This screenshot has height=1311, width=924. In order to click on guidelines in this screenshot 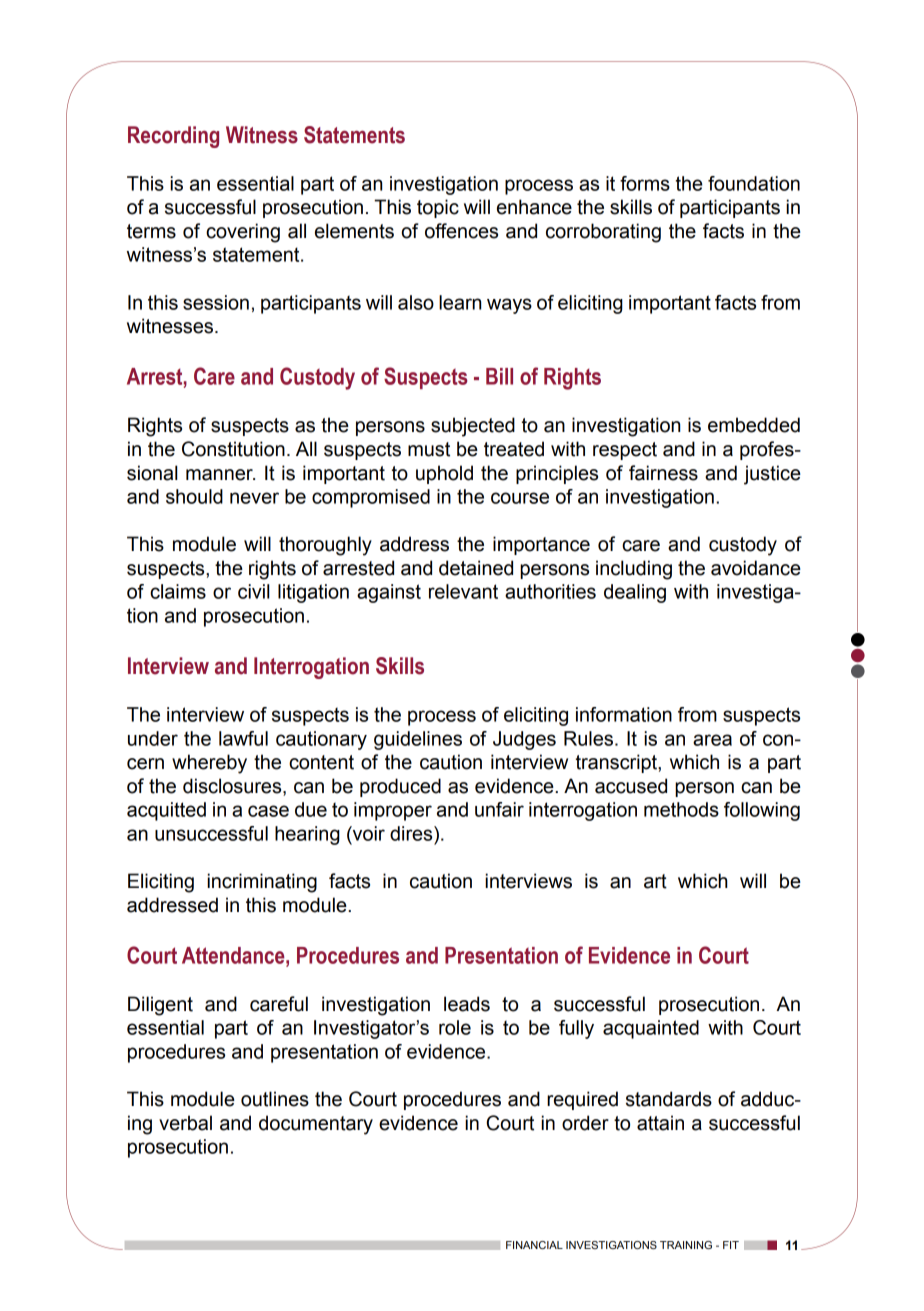, I will do `click(418, 740)`.
